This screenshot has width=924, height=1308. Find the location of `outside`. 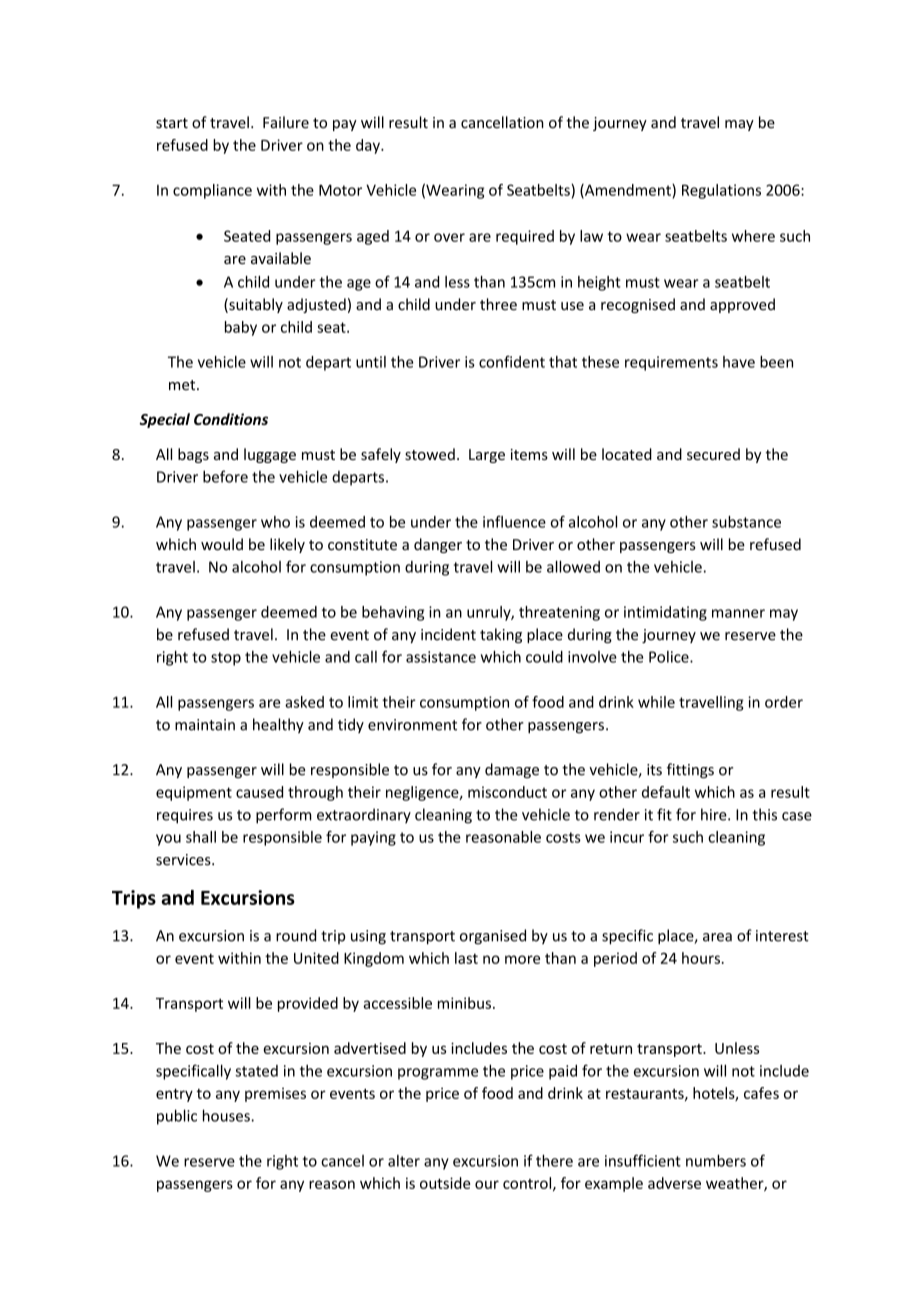

outside is located at coordinates (445, 1183).
